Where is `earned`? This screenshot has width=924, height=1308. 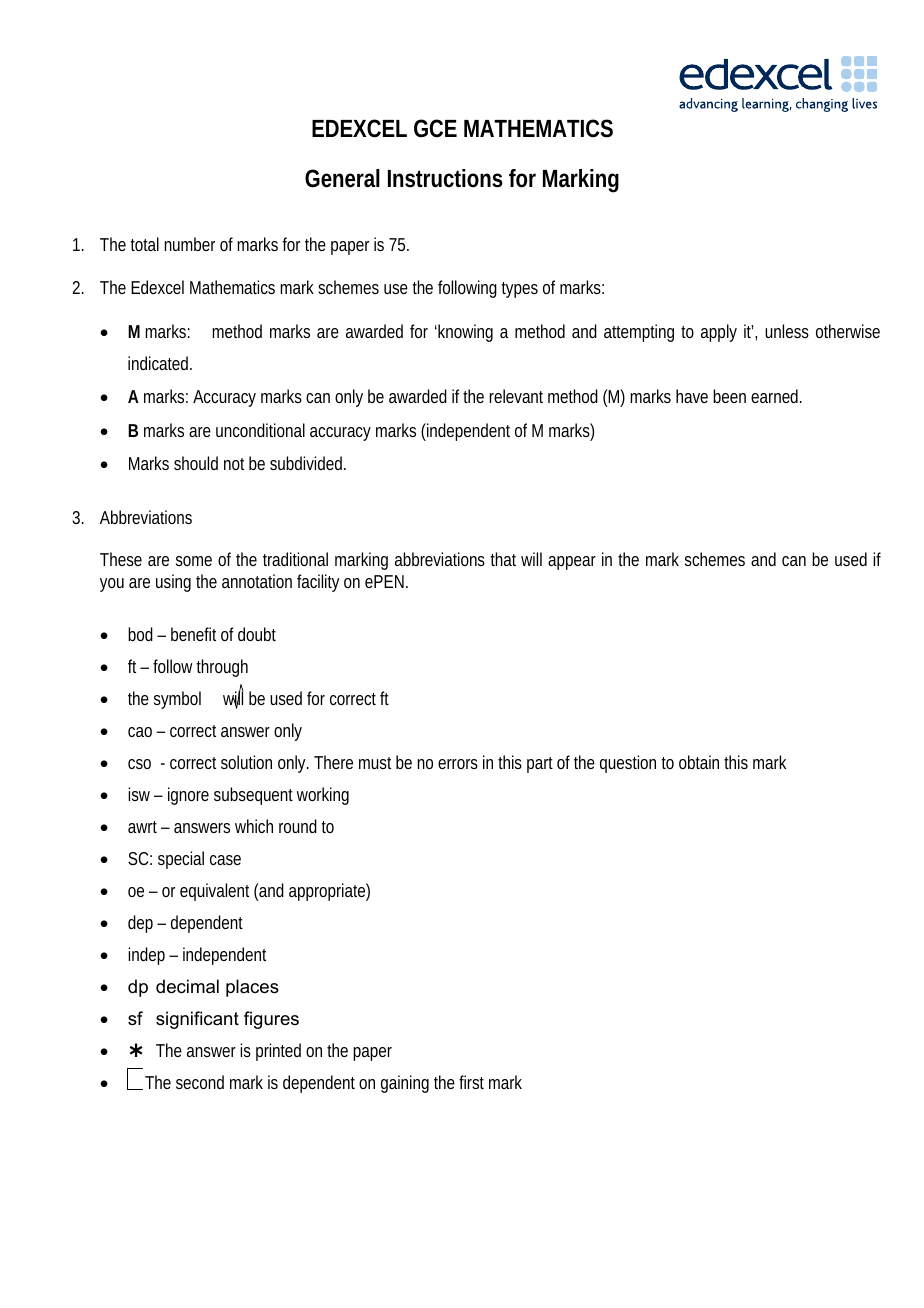 earned is located at coordinates (776, 396).
